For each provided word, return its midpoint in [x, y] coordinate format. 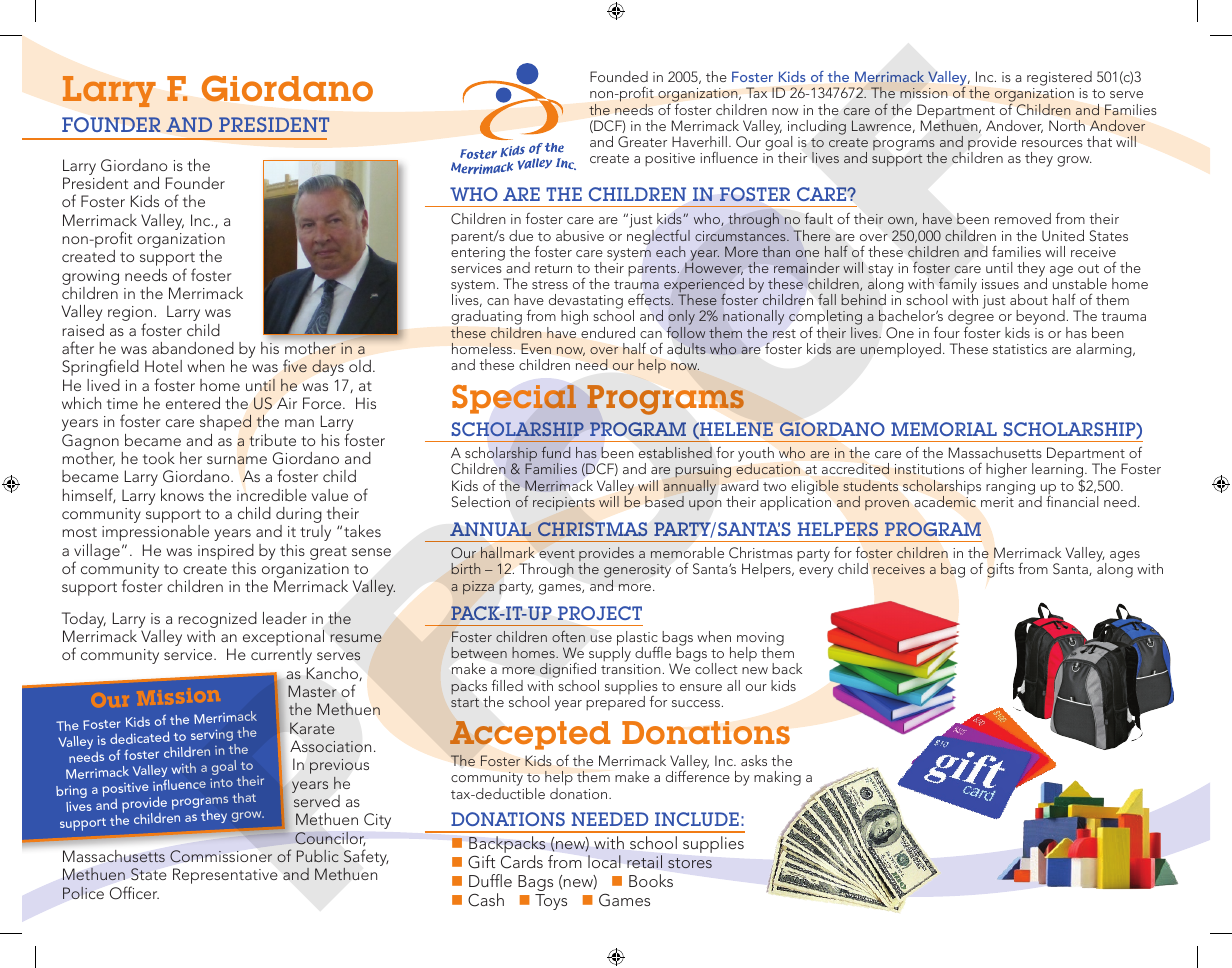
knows [182, 495]
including [817, 128]
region [131, 315]
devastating [586, 303]
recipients [564, 504]
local [604, 861]
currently [281, 656]
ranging [1010, 488]
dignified [569, 672]
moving [760, 640]
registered [1059, 80]
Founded [619, 76]
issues [1000, 284]
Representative [225, 876]
